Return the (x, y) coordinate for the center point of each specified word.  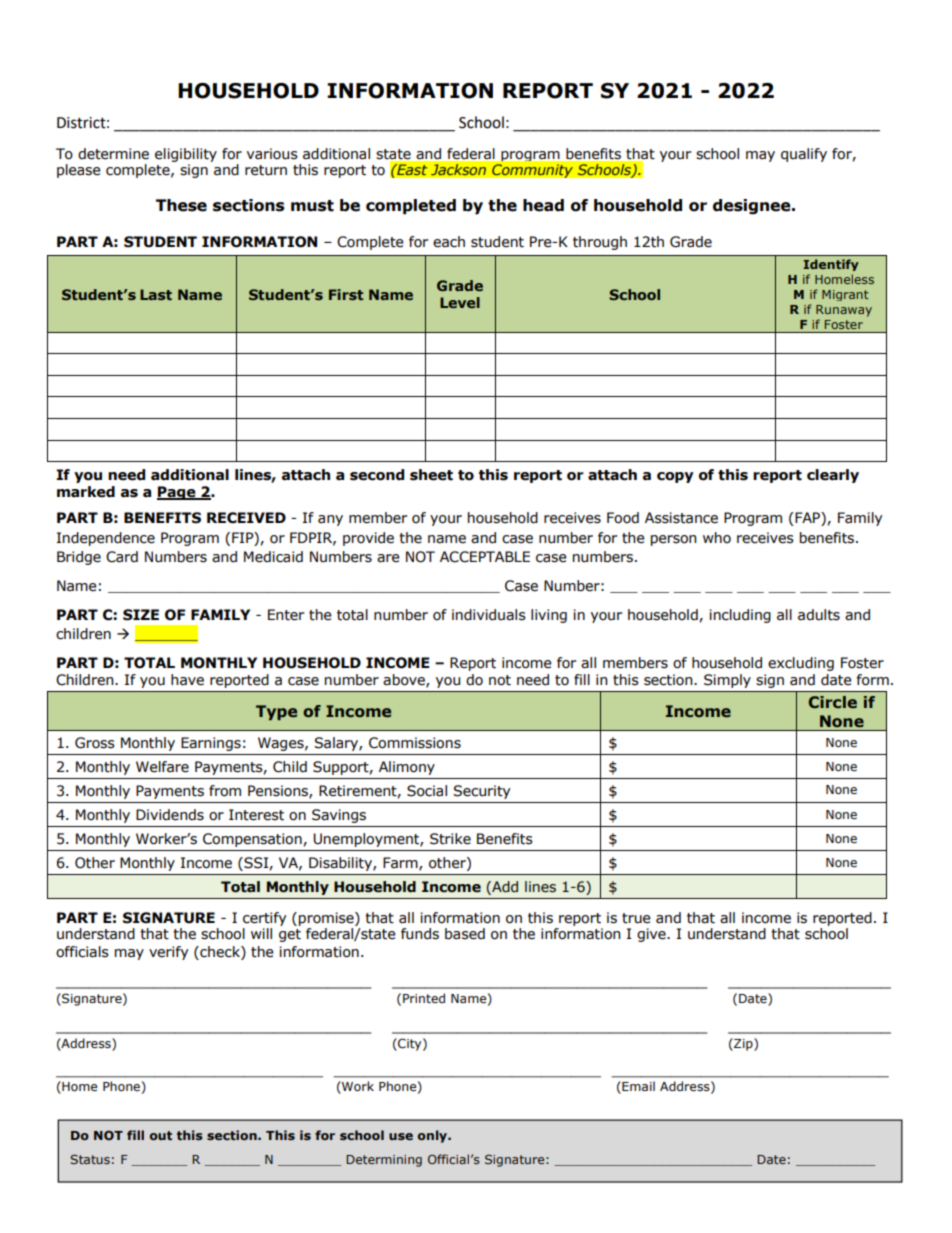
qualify (804, 155)
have (187, 680)
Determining (384, 1161)
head (543, 205)
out (161, 1135)
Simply (727, 681)
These (181, 205)
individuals (489, 615)
